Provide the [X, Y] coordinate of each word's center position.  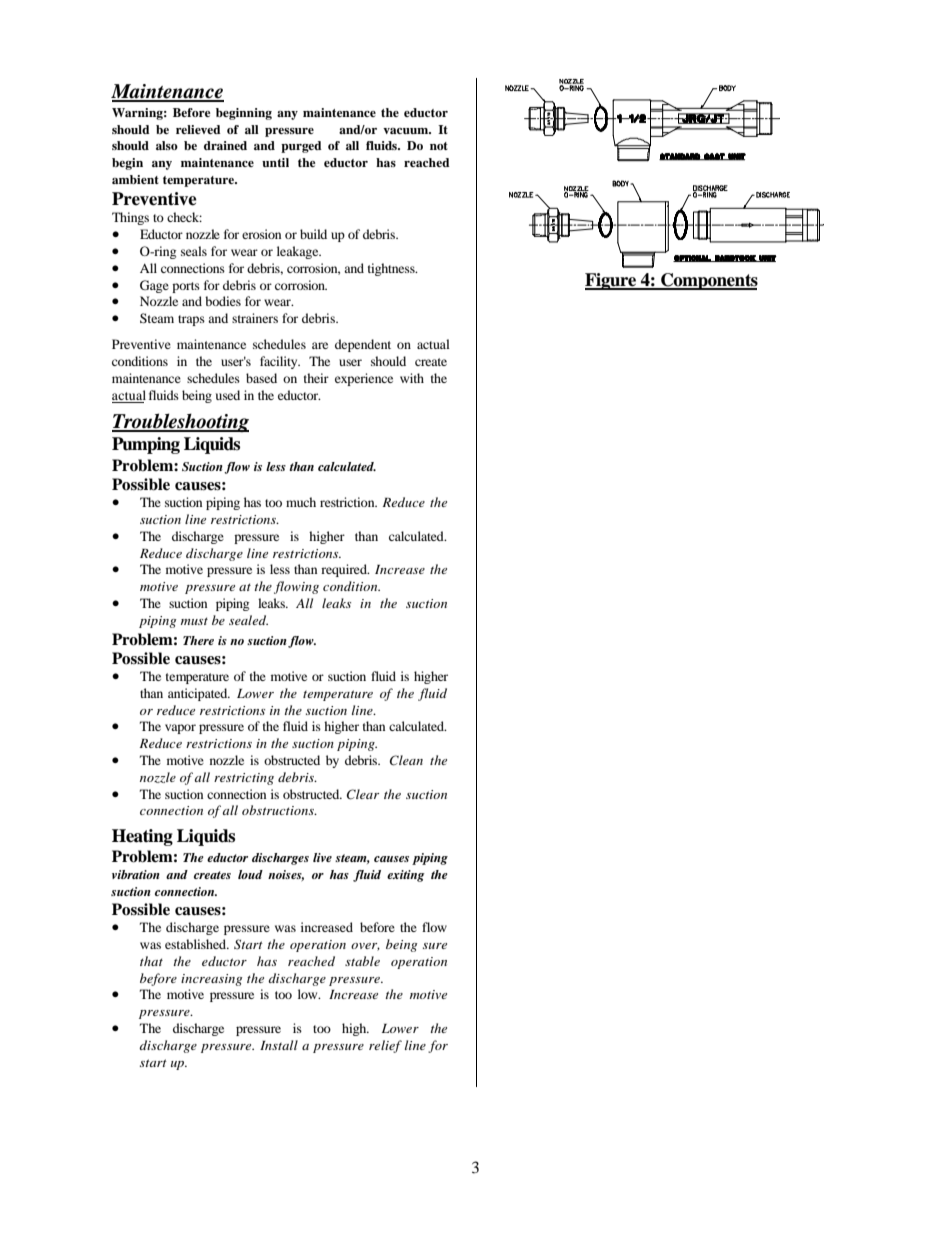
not [439, 146]
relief [385, 1046]
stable [362, 961]
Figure [612, 281]
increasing [212, 980]
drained [225, 145]
